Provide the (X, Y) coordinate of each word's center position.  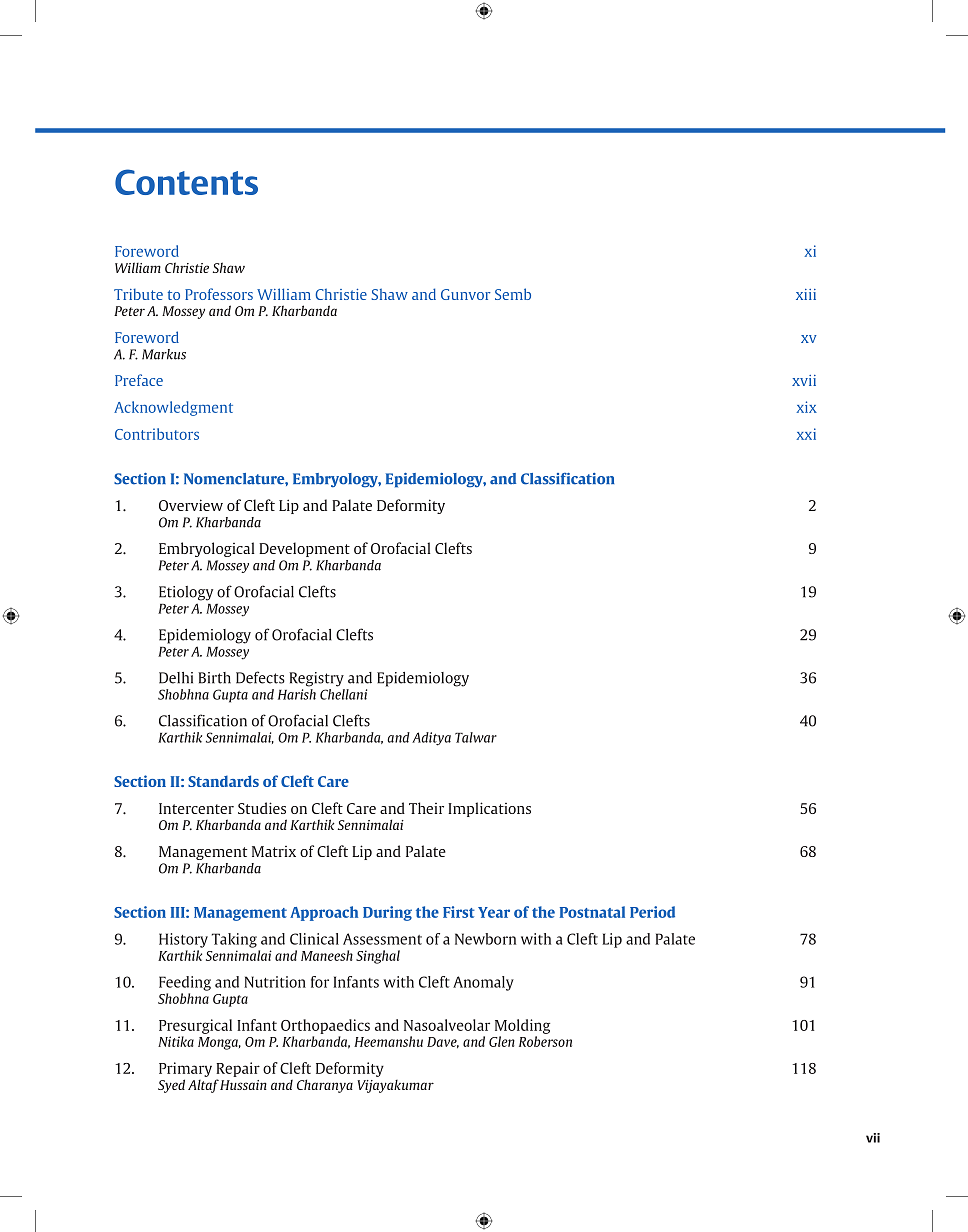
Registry (316, 679)
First (459, 912)
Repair (238, 1069)
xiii (806, 294)
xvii (804, 380)
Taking (234, 940)
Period (652, 912)
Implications (489, 809)
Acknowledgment (173, 408)
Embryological (207, 549)
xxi (806, 434)
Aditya (431, 739)
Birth (214, 678)
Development (304, 549)
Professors (219, 294)
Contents (186, 182)
